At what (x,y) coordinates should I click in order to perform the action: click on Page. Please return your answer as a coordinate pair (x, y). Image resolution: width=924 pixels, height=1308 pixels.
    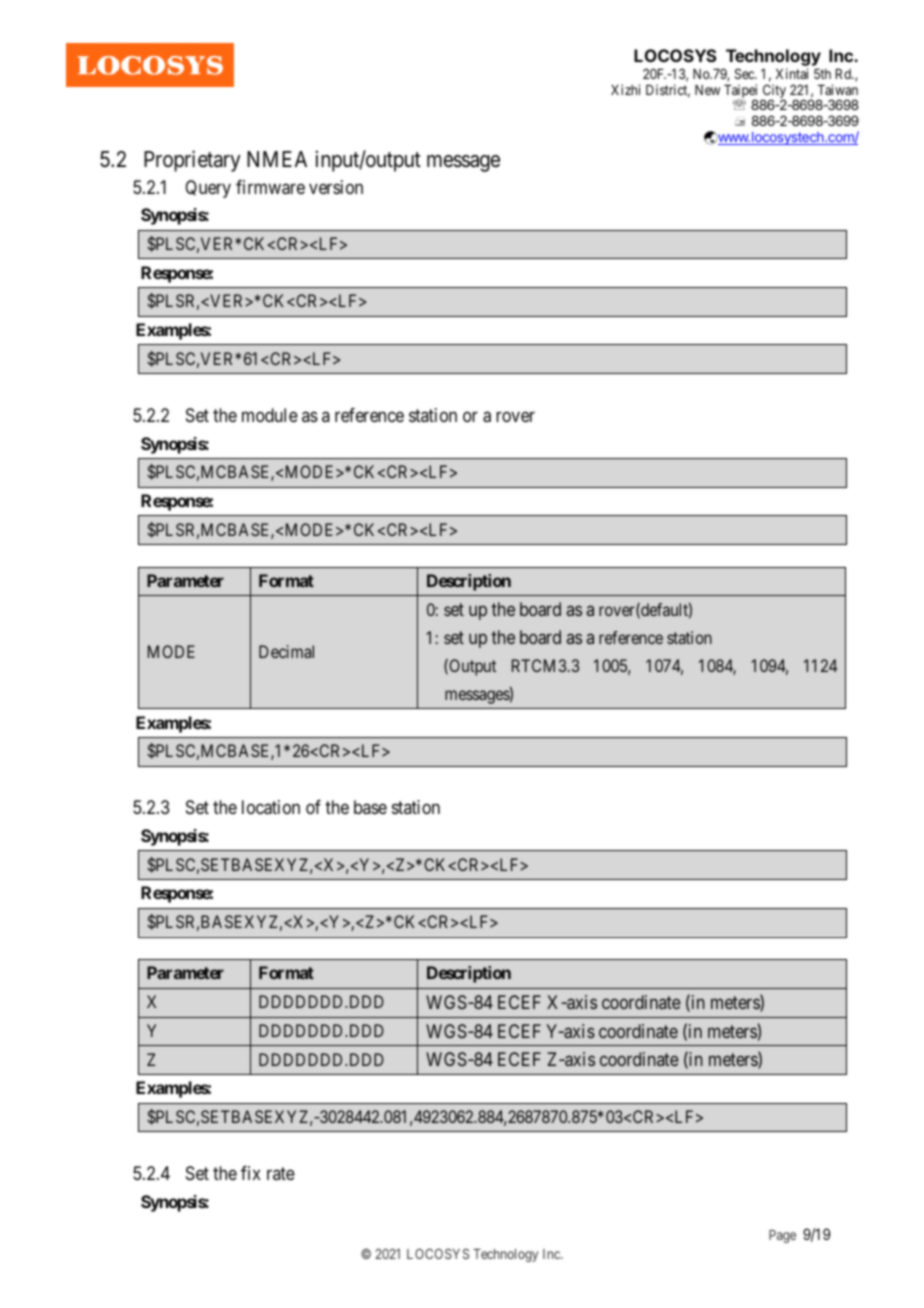
    Looking at the image, I should click on (782, 1236).
